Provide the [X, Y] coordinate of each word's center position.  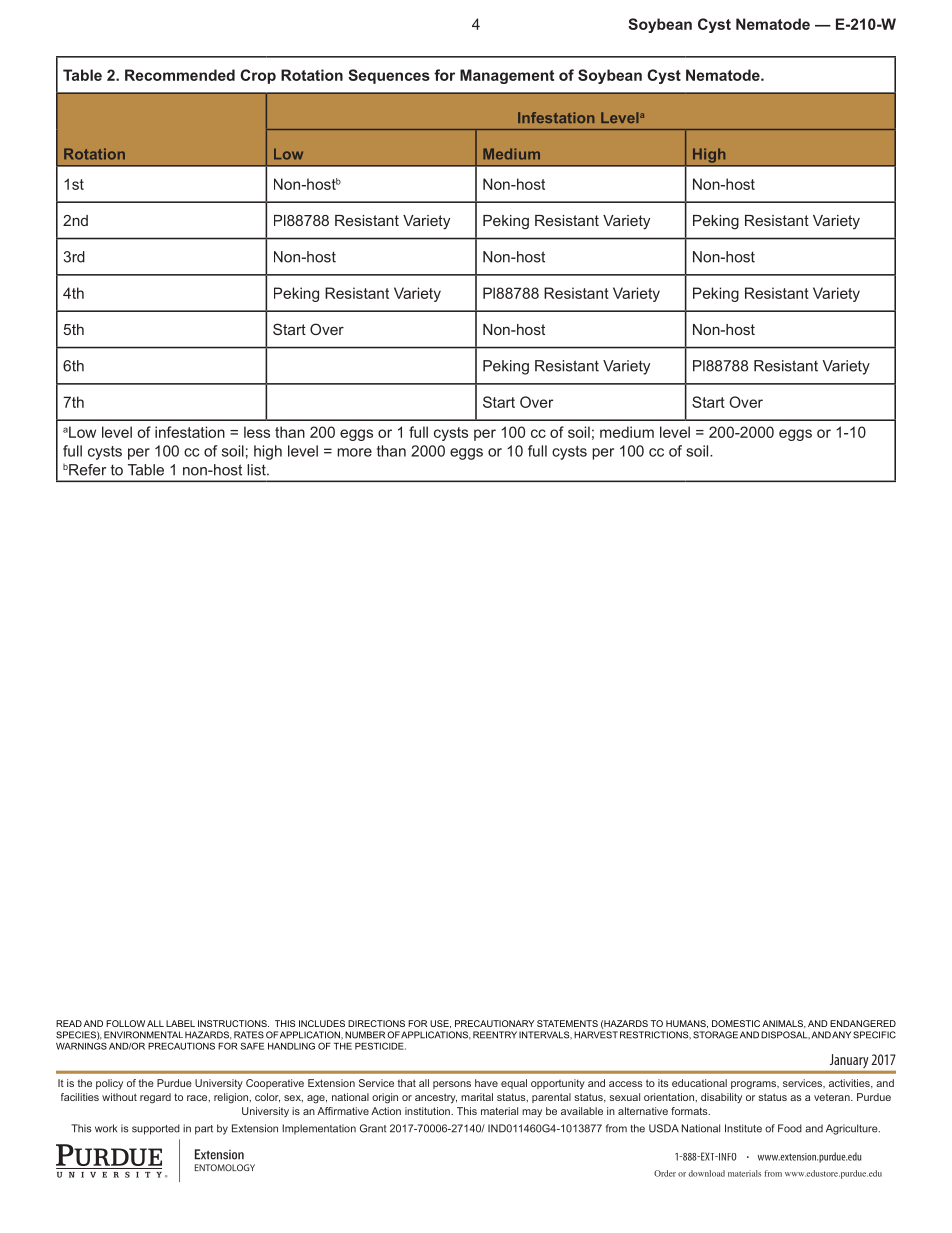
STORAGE [715, 1035]
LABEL [180, 1023]
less [257, 432]
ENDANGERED [863, 1023]
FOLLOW [125, 1023]
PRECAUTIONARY [494, 1023]
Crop [258, 76]
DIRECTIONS [376, 1023]
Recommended [180, 75]
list [257, 470]
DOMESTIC [736, 1023]
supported [156, 1129]
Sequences [389, 76]
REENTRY [495, 1035]
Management [507, 76]
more [354, 452]
